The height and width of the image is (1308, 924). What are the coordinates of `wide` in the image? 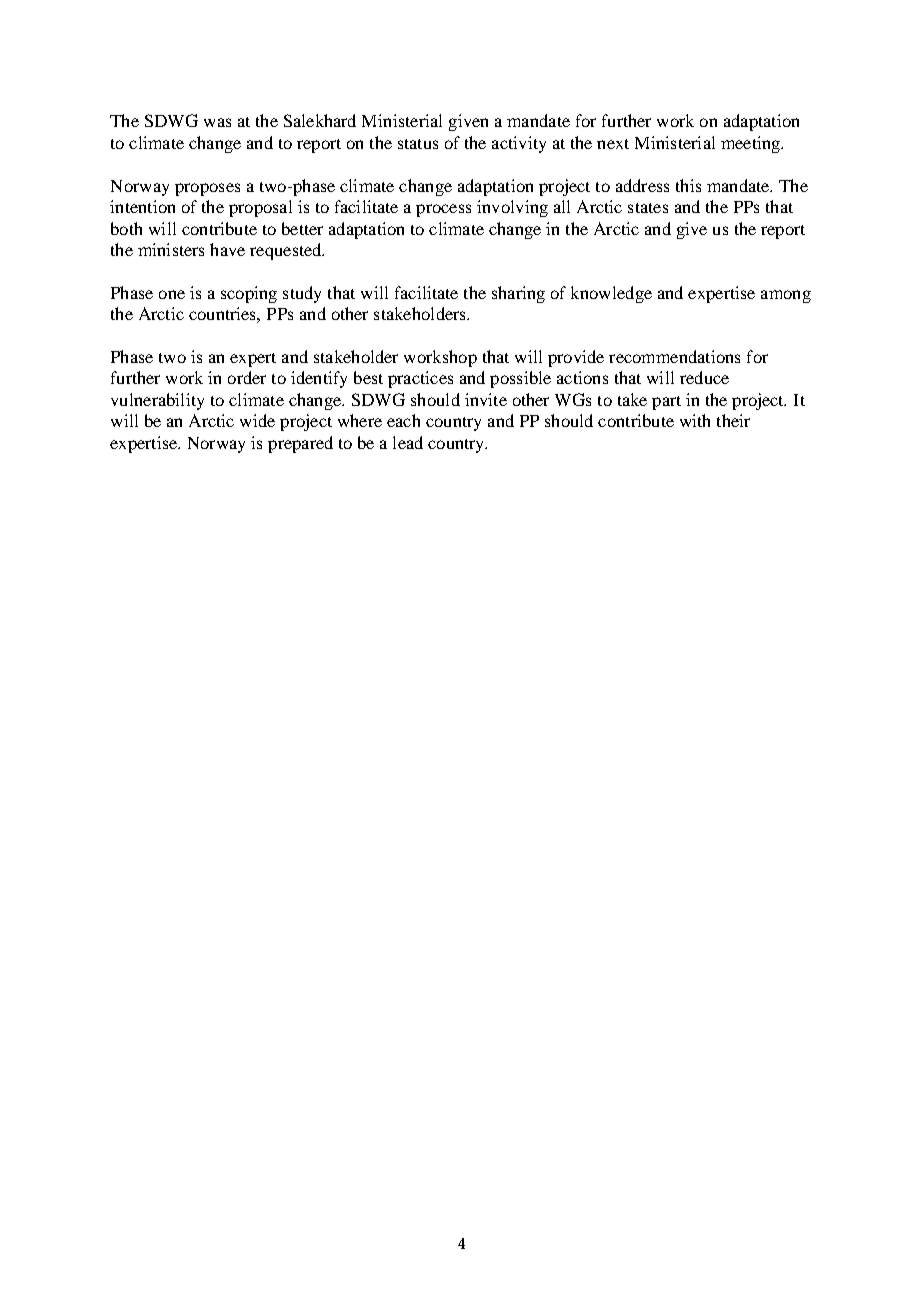 It's located at (257, 420).
